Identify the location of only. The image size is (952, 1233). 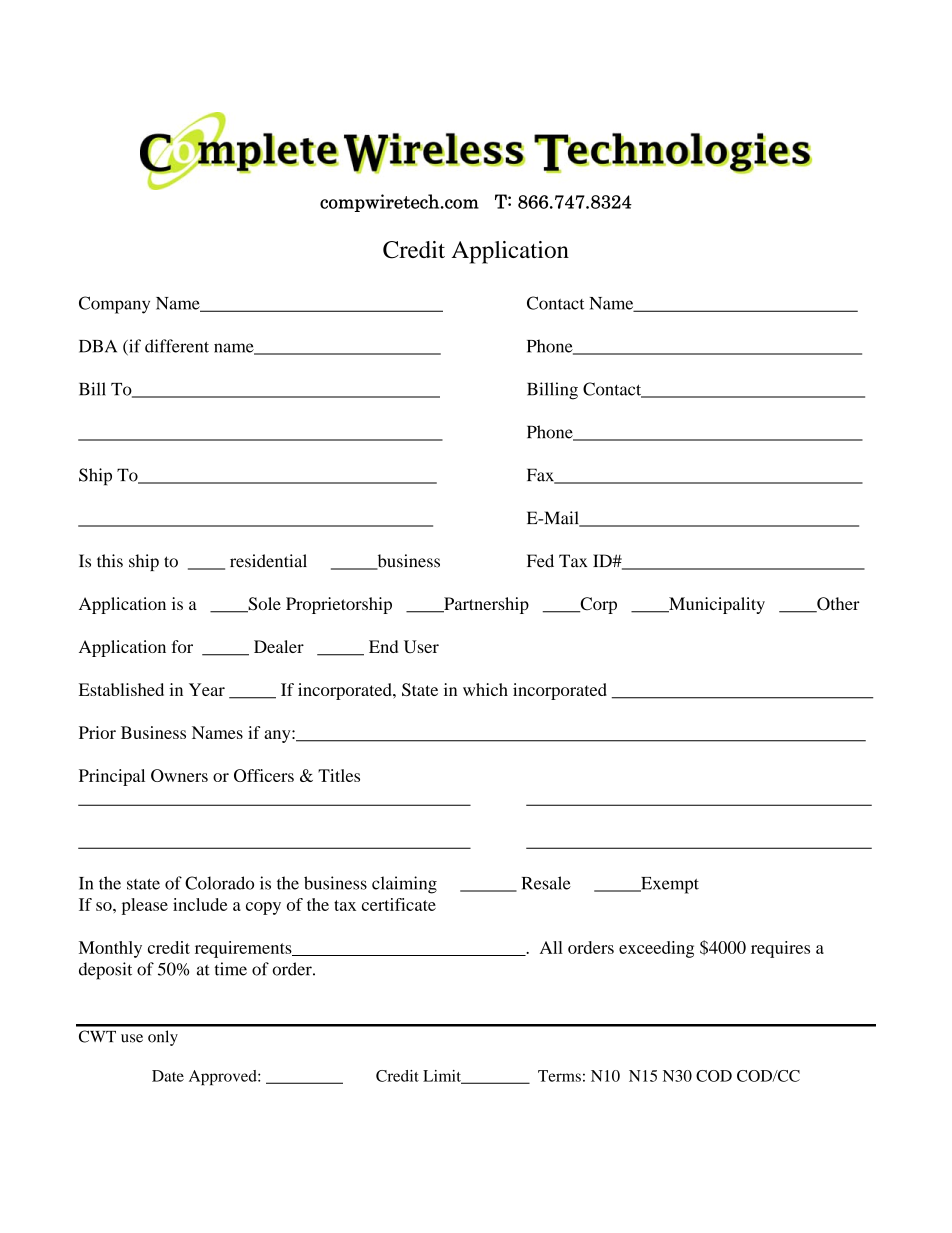
(163, 1038).
